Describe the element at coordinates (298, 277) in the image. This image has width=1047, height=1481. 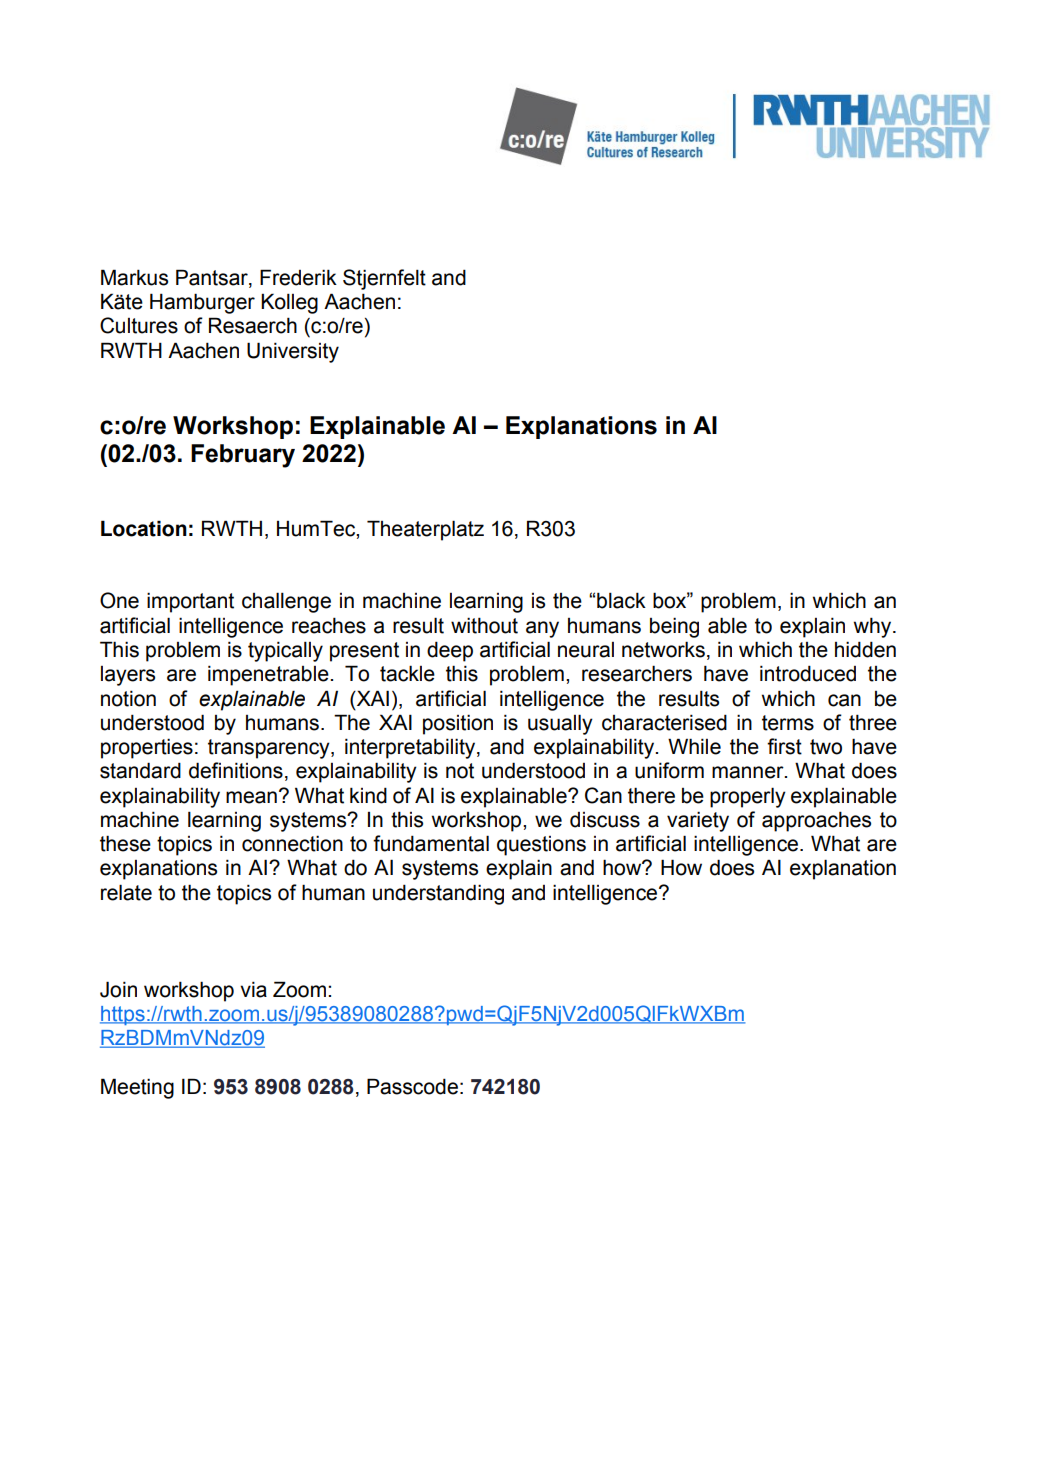
I see `Frederik` at that location.
